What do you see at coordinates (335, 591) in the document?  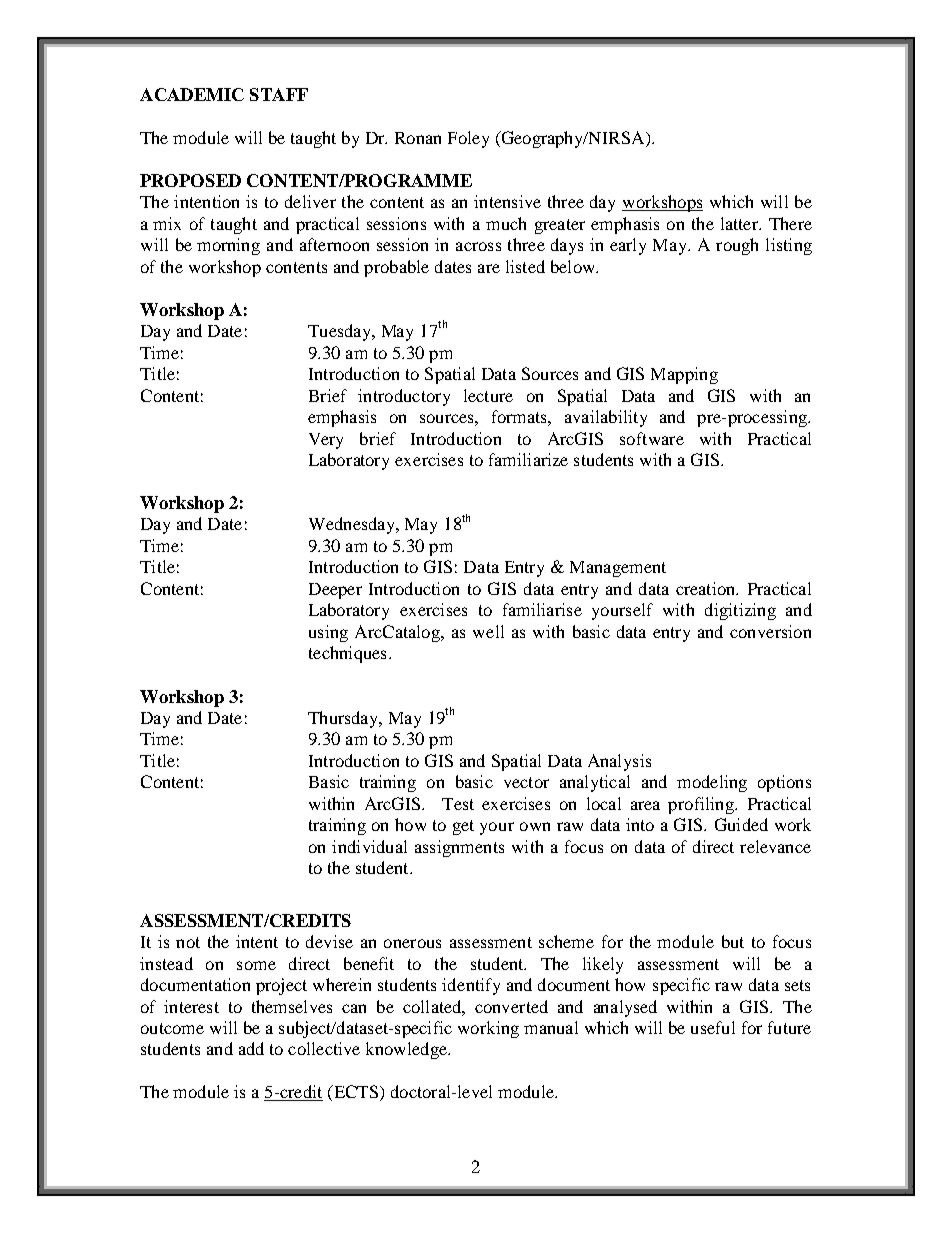 I see `Deeper` at bounding box center [335, 591].
